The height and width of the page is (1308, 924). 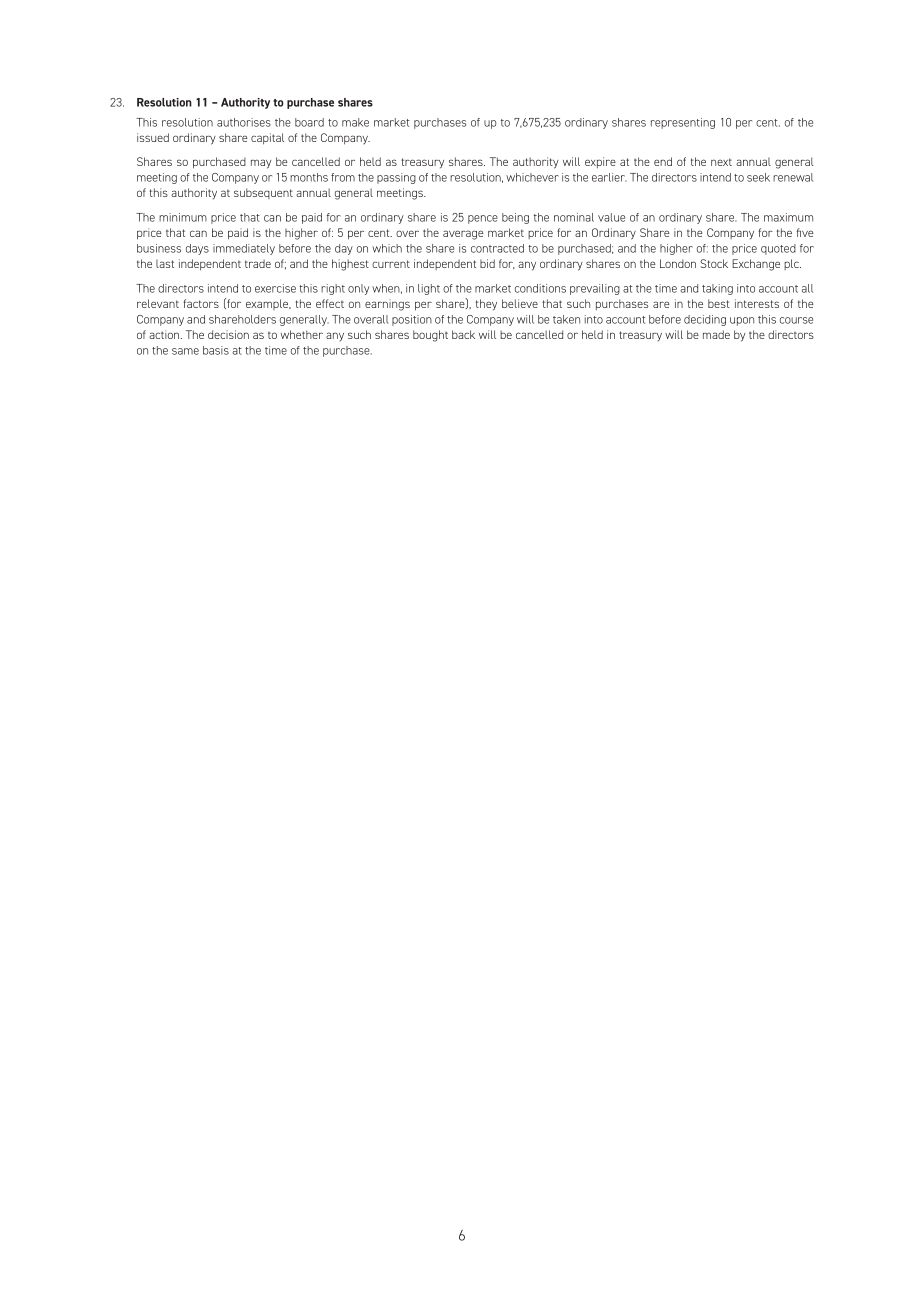 I want to click on back, so click(x=463, y=334).
